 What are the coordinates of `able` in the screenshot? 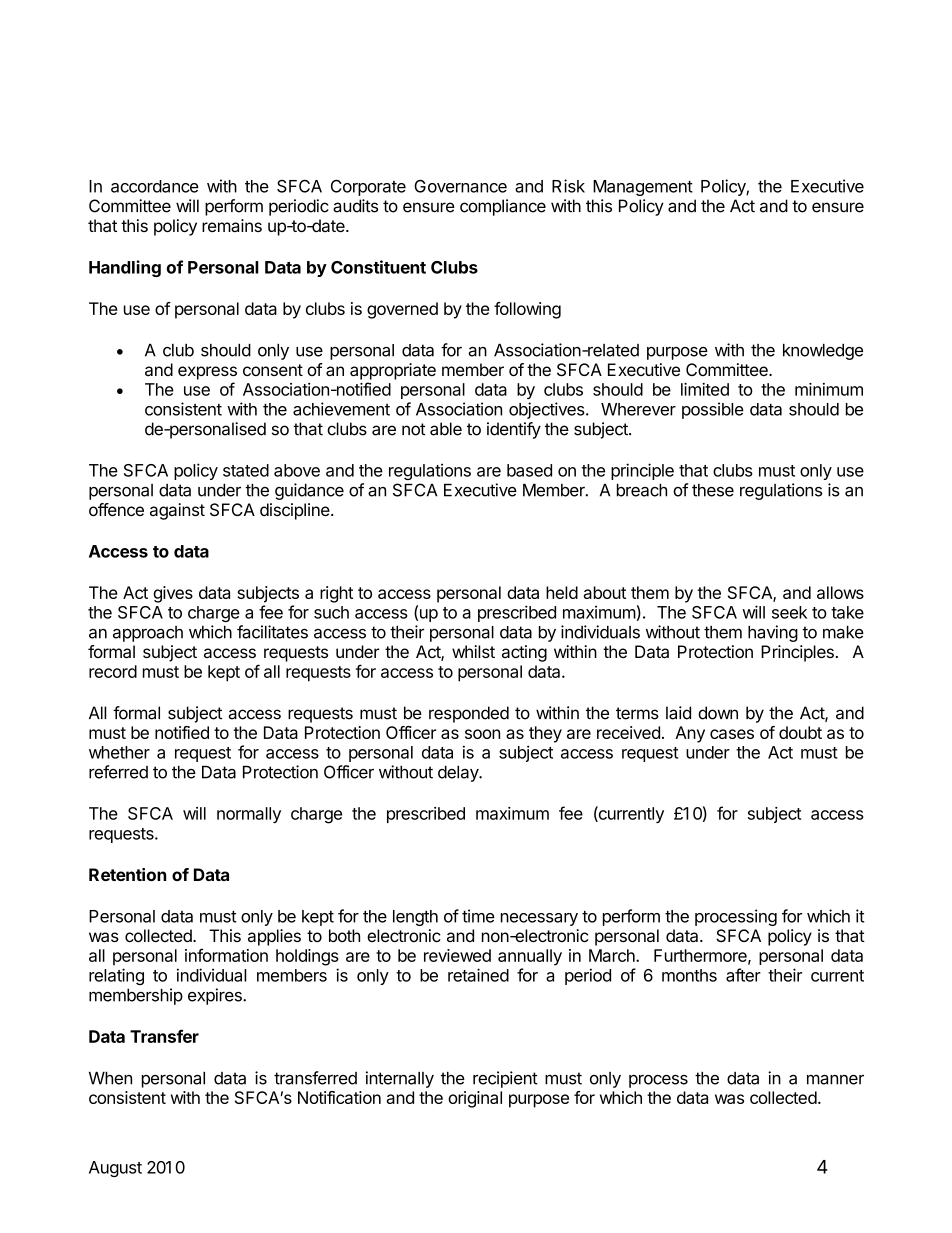 It's located at (446, 429).
